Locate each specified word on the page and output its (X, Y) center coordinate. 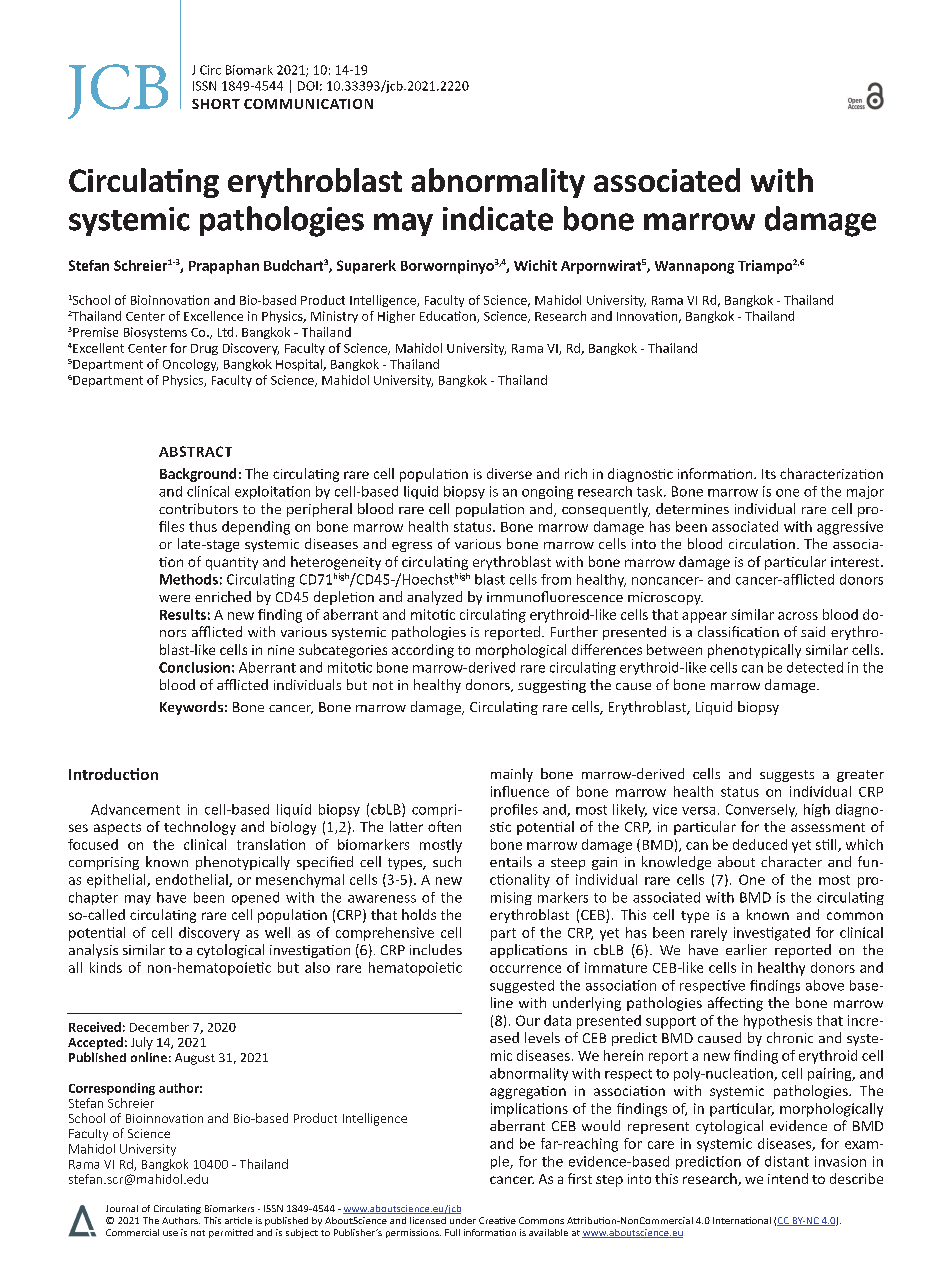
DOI (308, 86)
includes (436, 949)
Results (183, 614)
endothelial (193, 880)
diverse (509, 473)
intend (788, 1178)
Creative (497, 1220)
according (423, 651)
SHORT (216, 104)
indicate (498, 218)
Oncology (190, 365)
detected (815, 667)
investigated (772, 934)
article (238, 1220)
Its (769, 474)
